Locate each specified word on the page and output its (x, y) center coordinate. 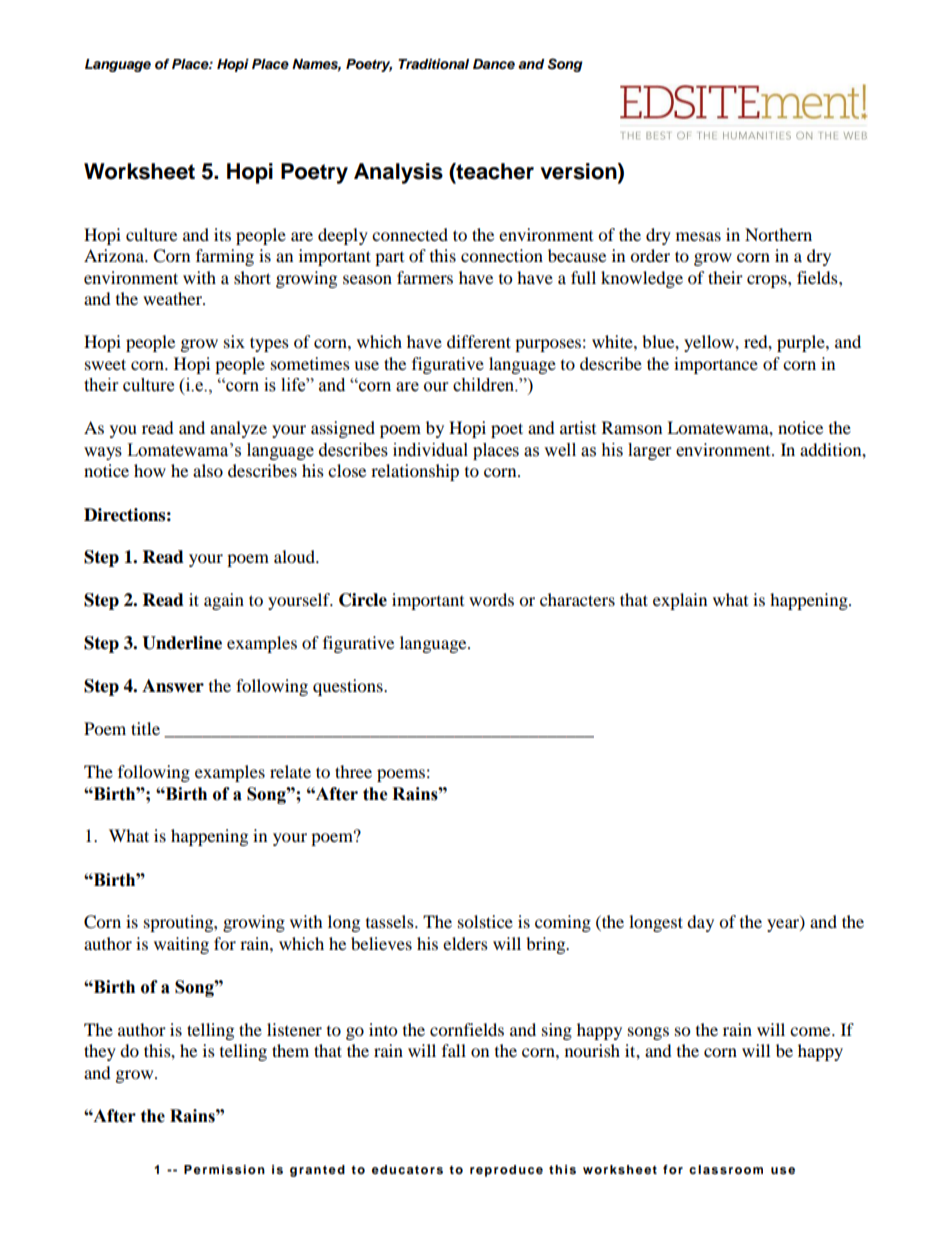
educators (407, 1169)
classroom (726, 1169)
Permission (224, 1169)
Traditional (433, 64)
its (222, 234)
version (579, 172)
